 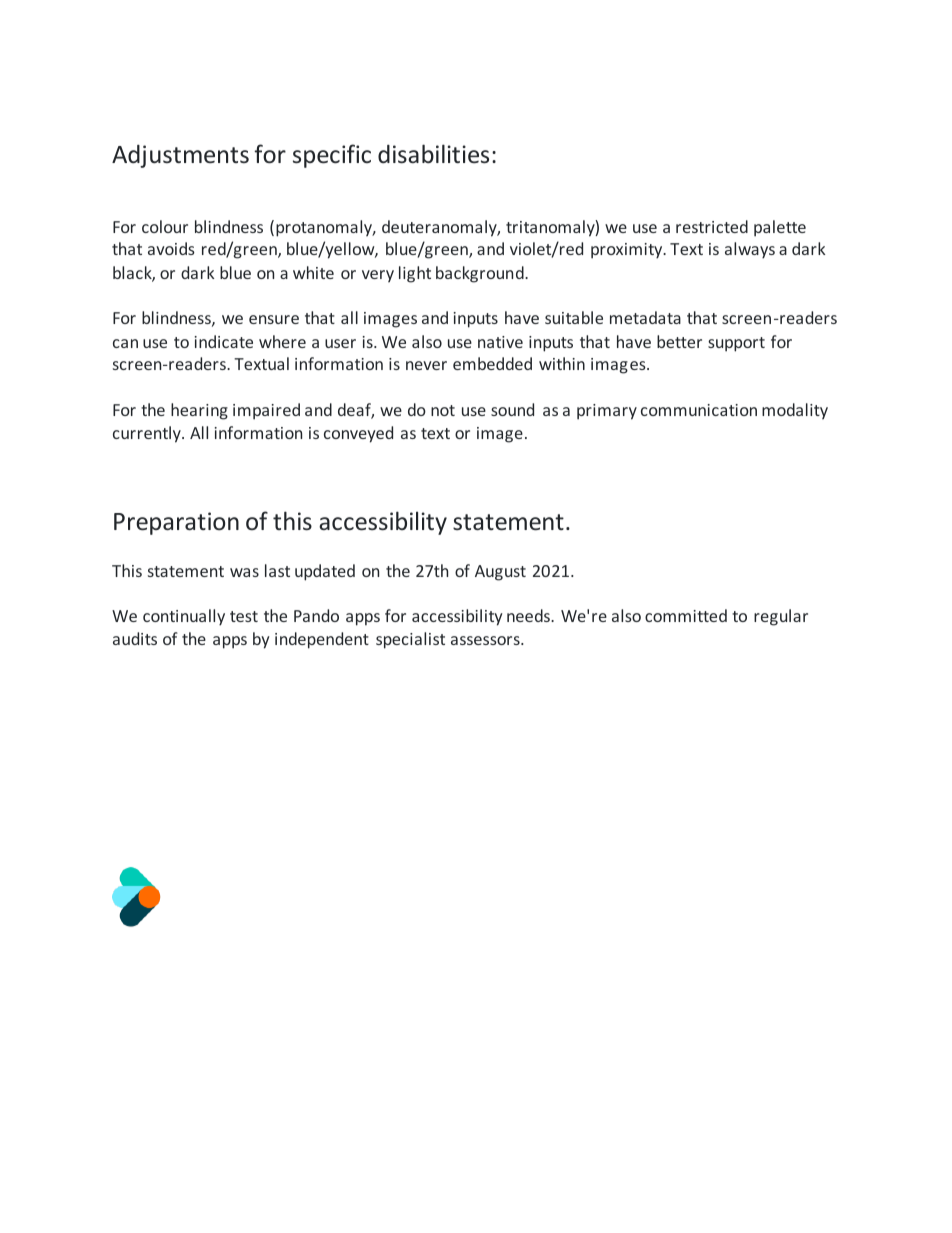 What do you see at coordinates (358, 434) in the screenshot?
I see `conveyed` at bounding box center [358, 434].
